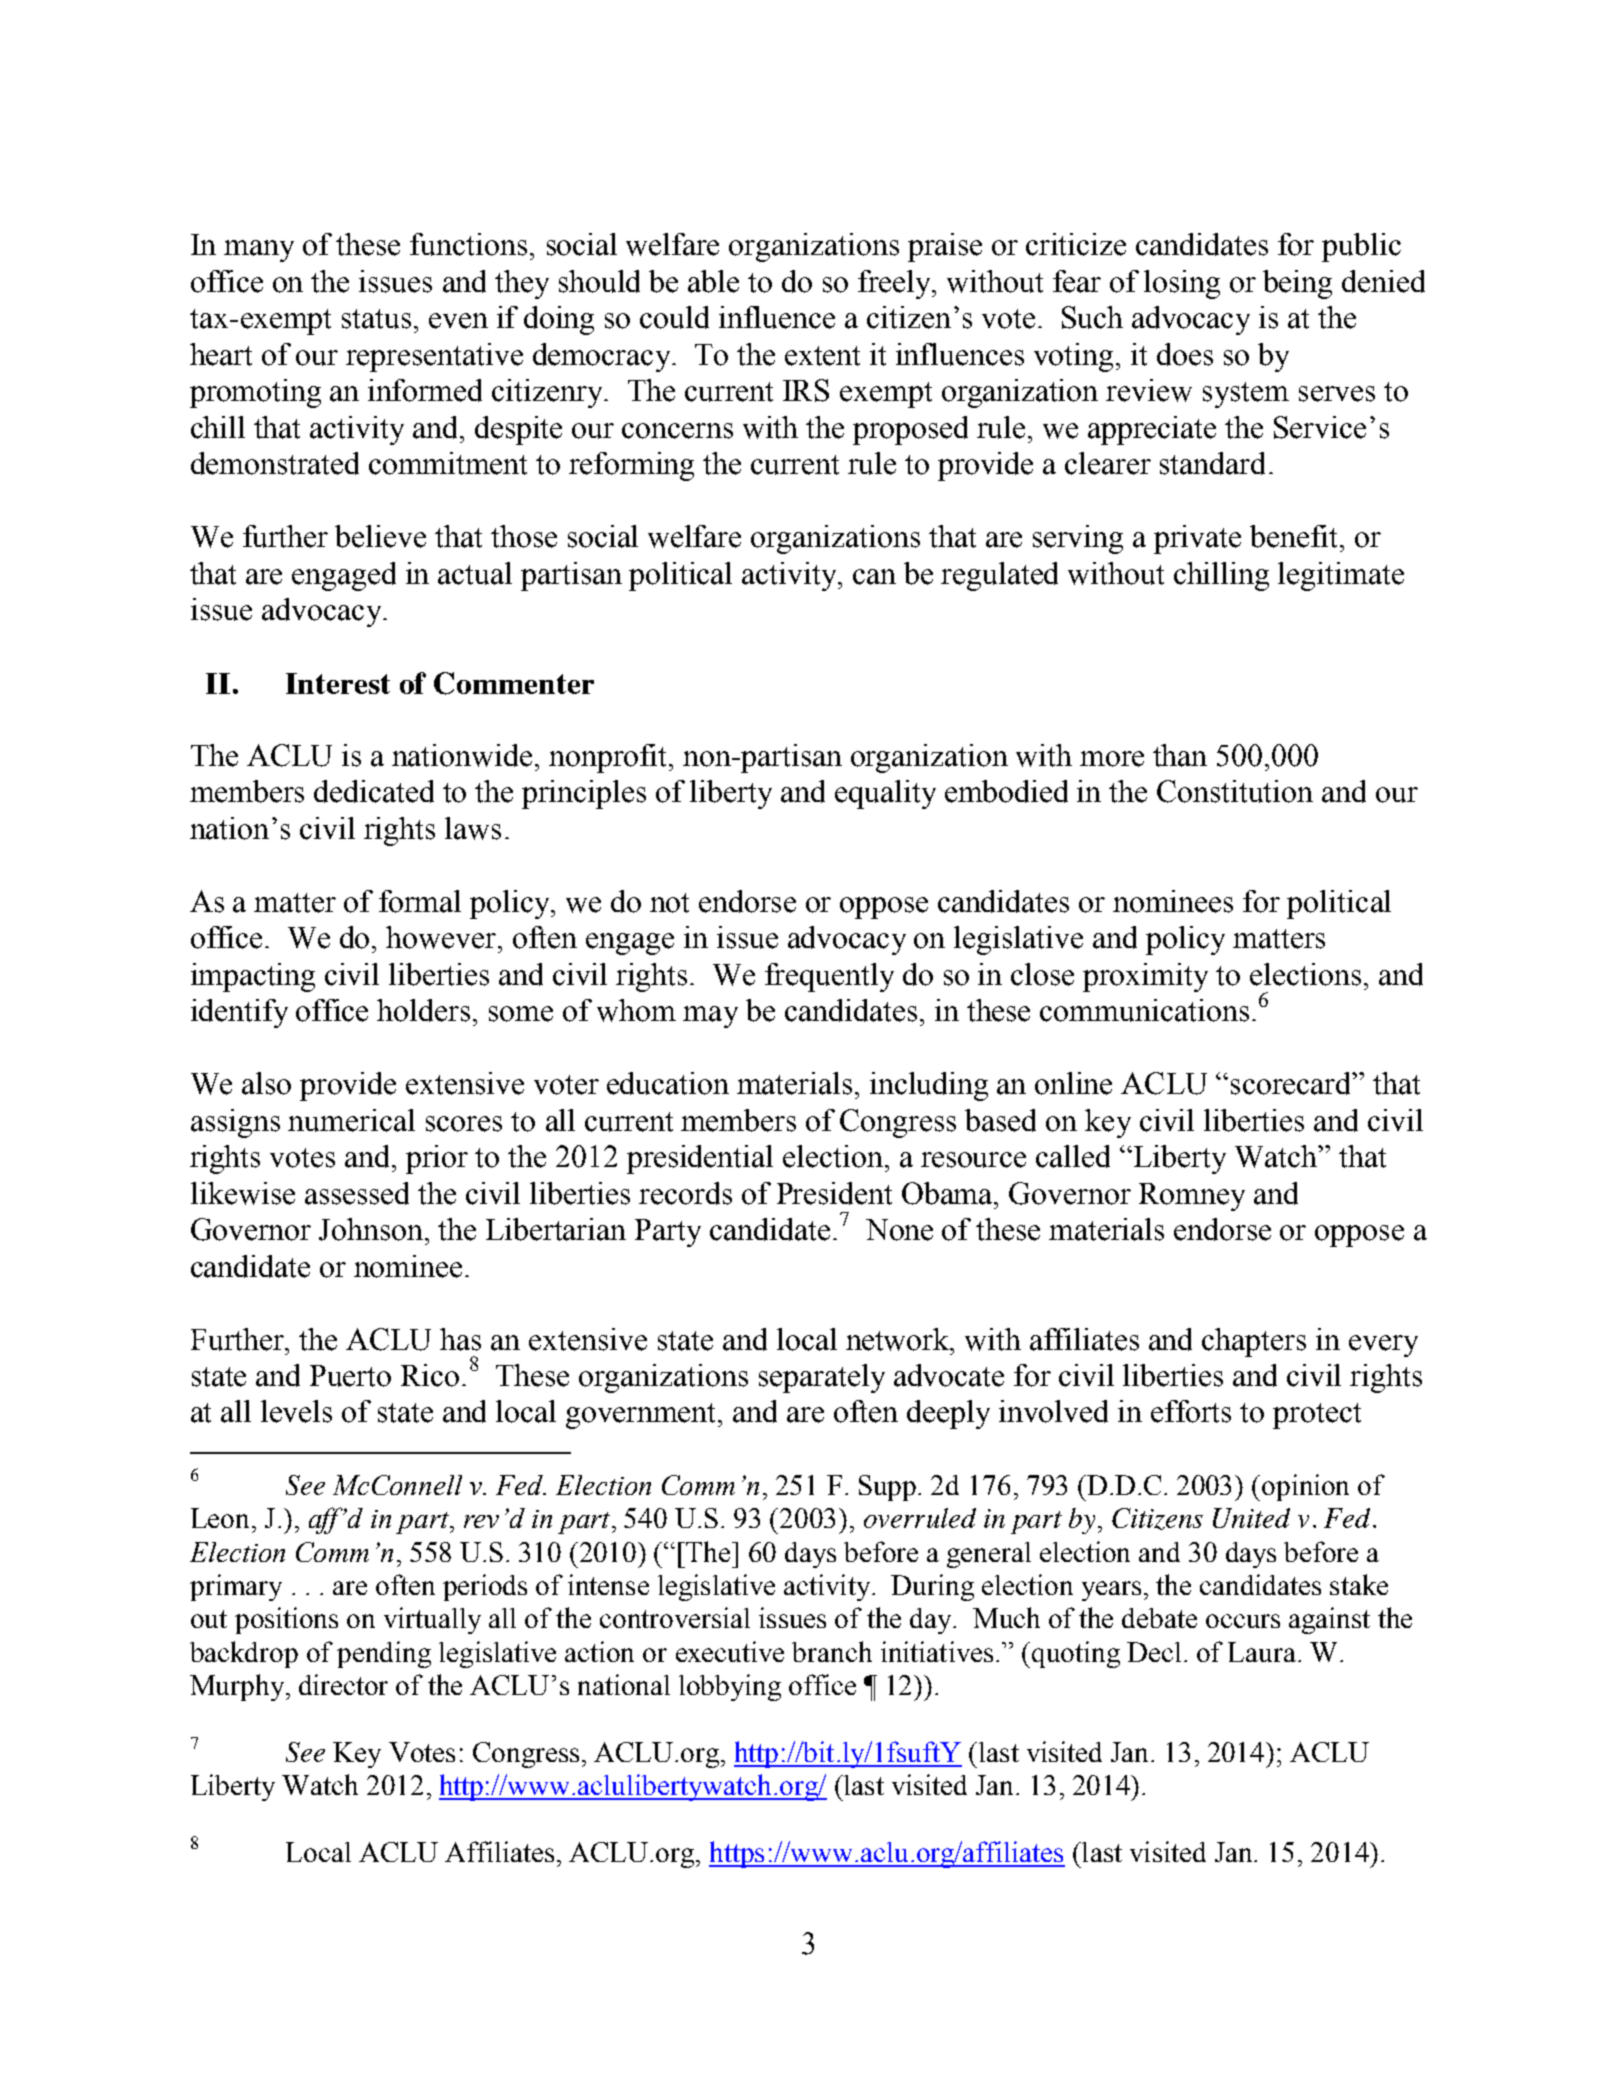  What do you see at coordinates (1180, 755) in the page?
I see `than` at bounding box center [1180, 755].
